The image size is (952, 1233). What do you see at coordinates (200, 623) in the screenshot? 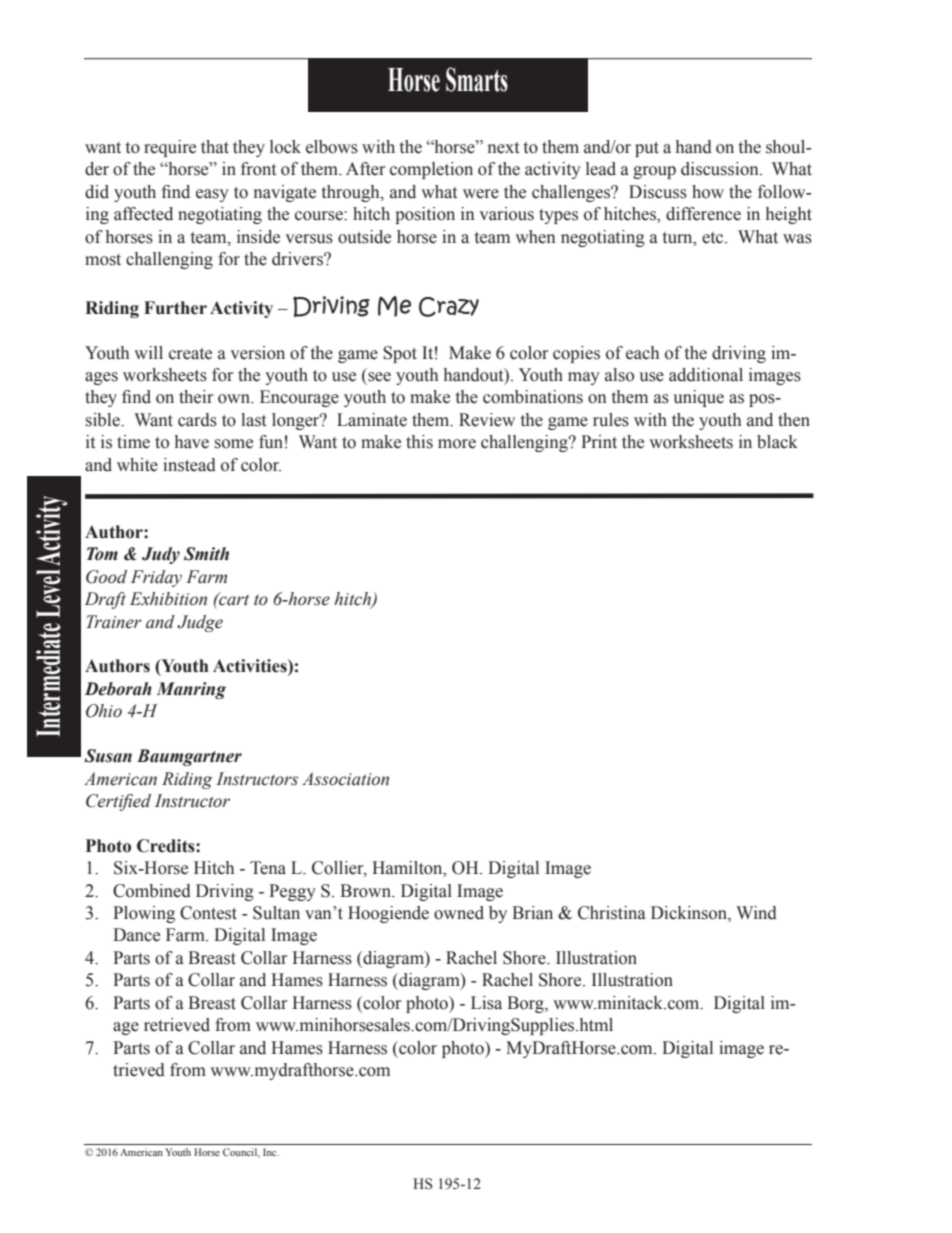
I see `Judge` at bounding box center [200, 623].
